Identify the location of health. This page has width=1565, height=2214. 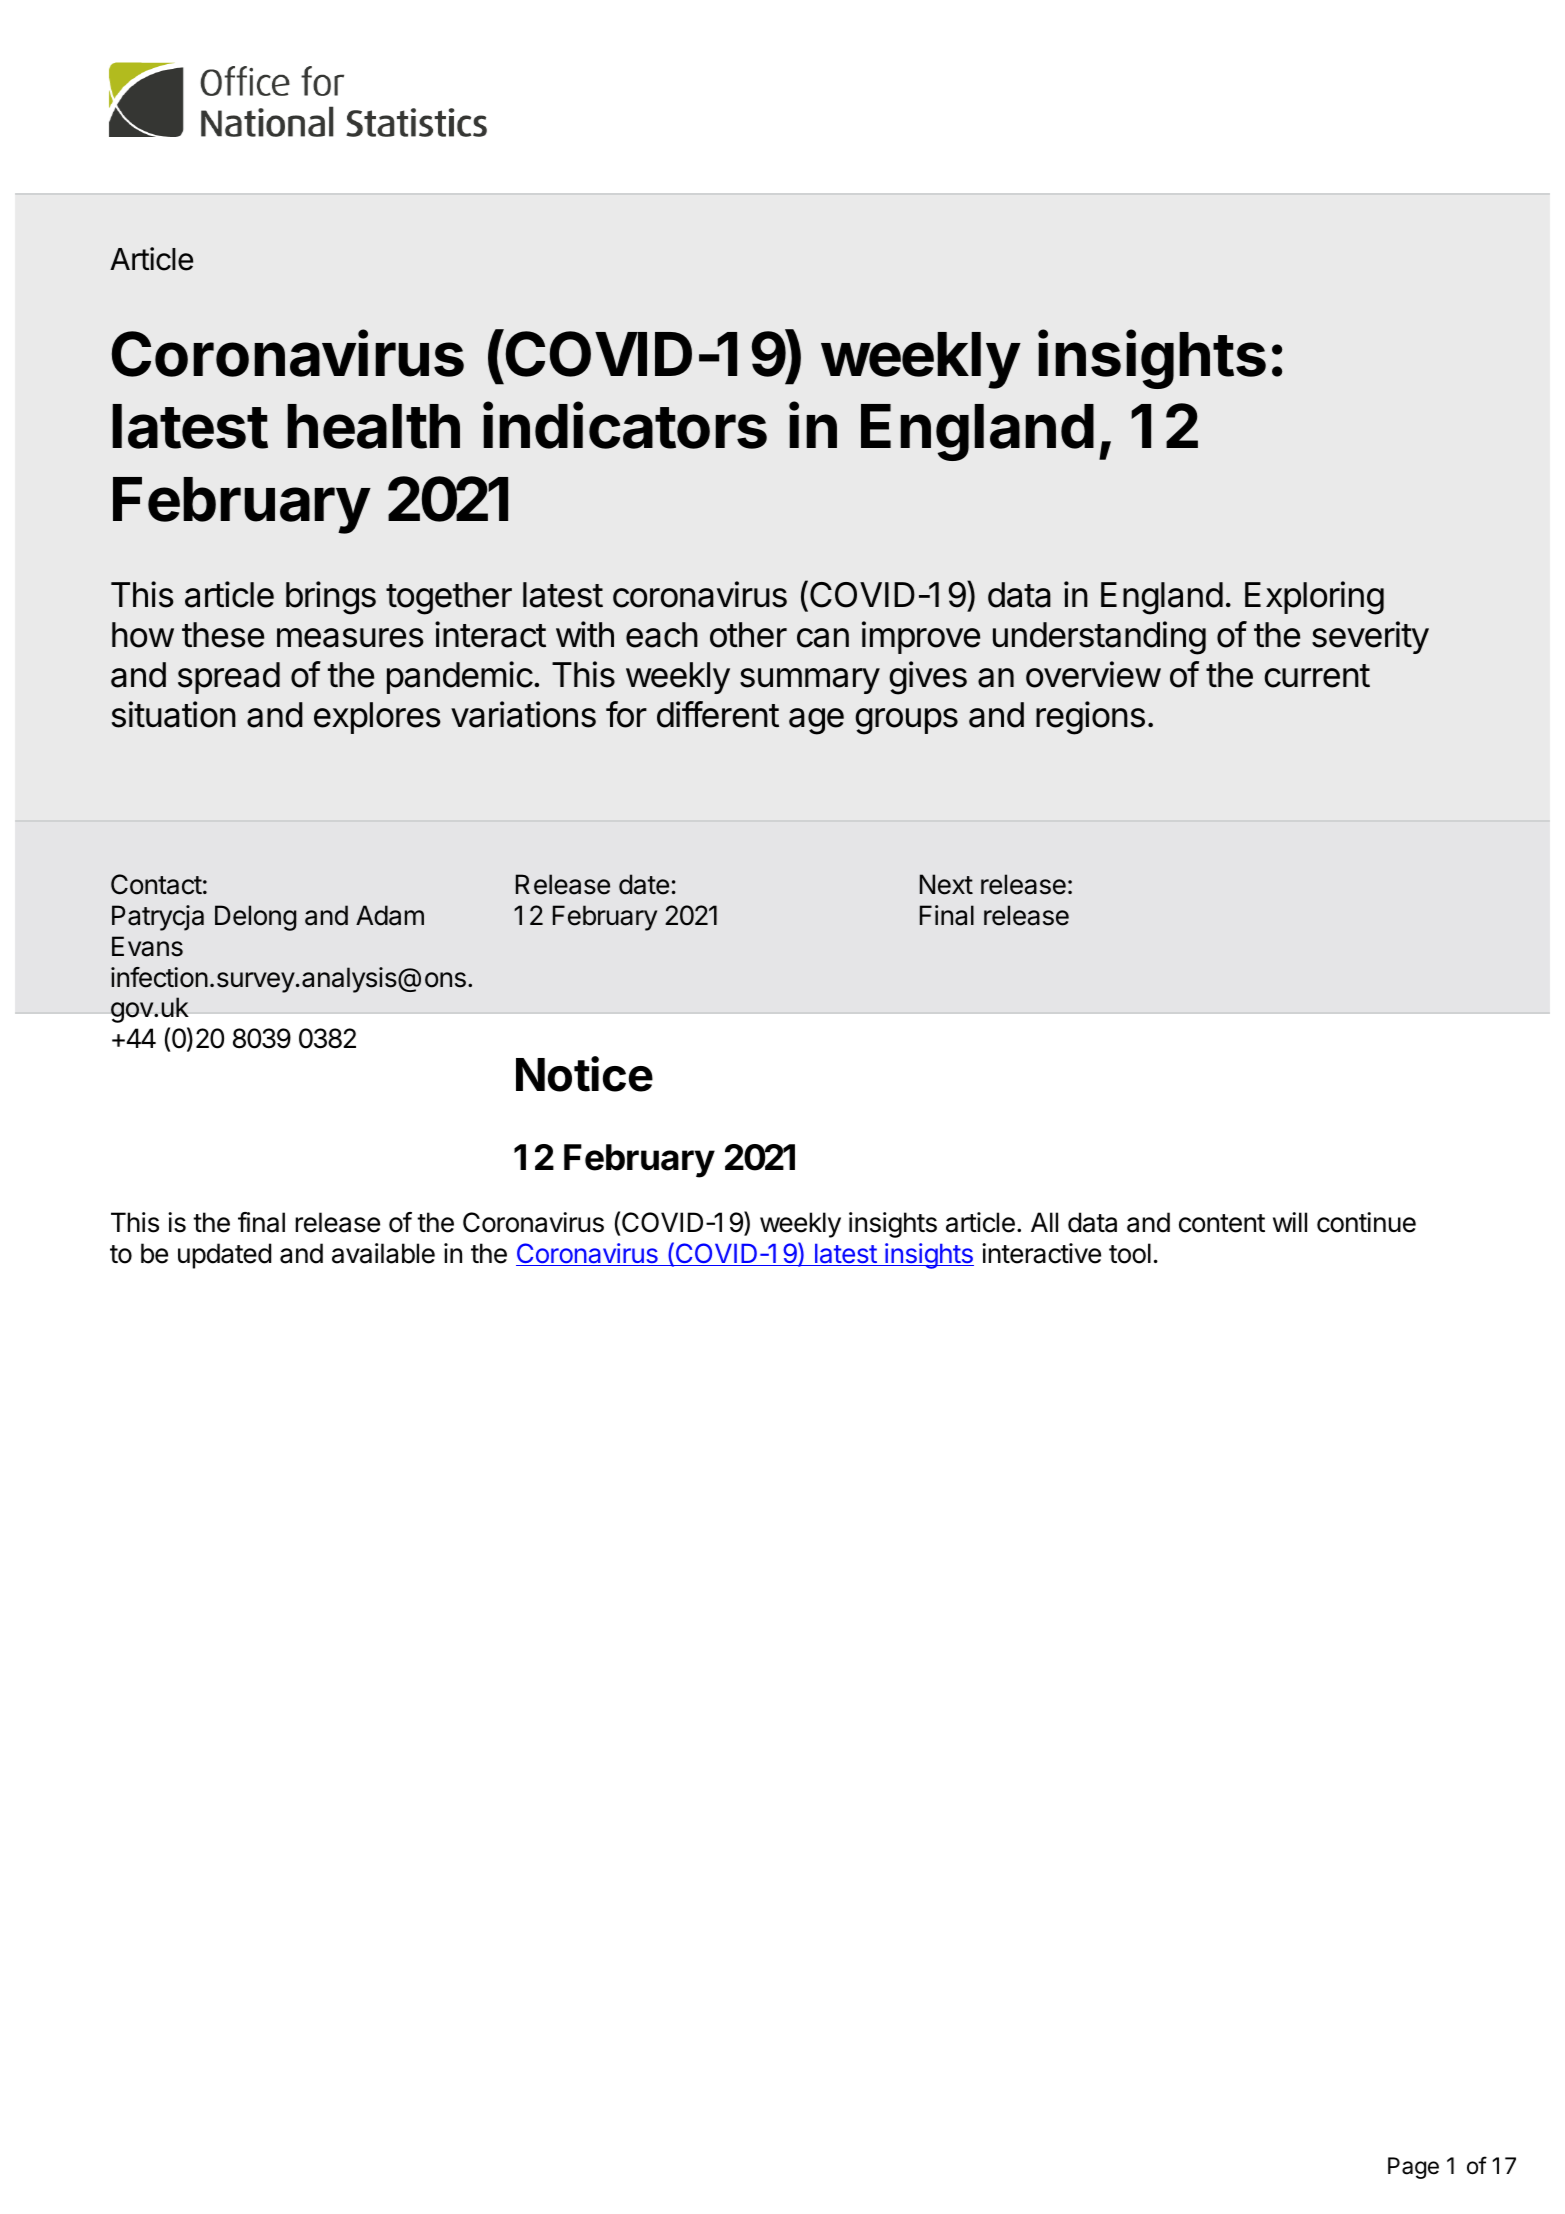
(373, 426).
